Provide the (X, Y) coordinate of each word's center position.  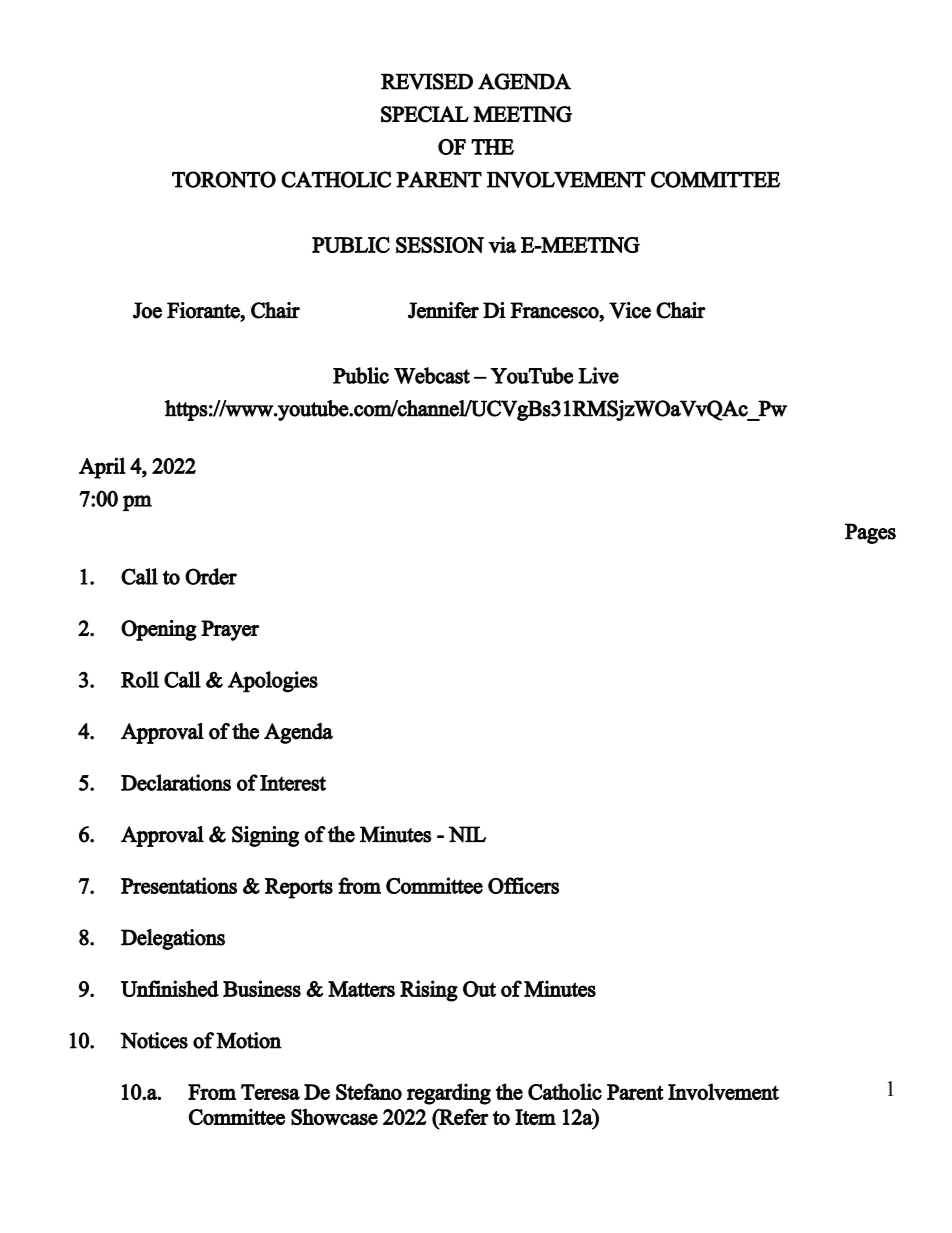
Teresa (270, 1092)
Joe (147, 310)
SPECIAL (425, 114)
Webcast (432, 375)
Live (598, 375)
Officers (523, 885)
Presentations (179, 885)
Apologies (273, 682)
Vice (630, 310)
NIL (467, 834)
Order (211, 576)
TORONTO (224, 179)
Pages (870, 533)
